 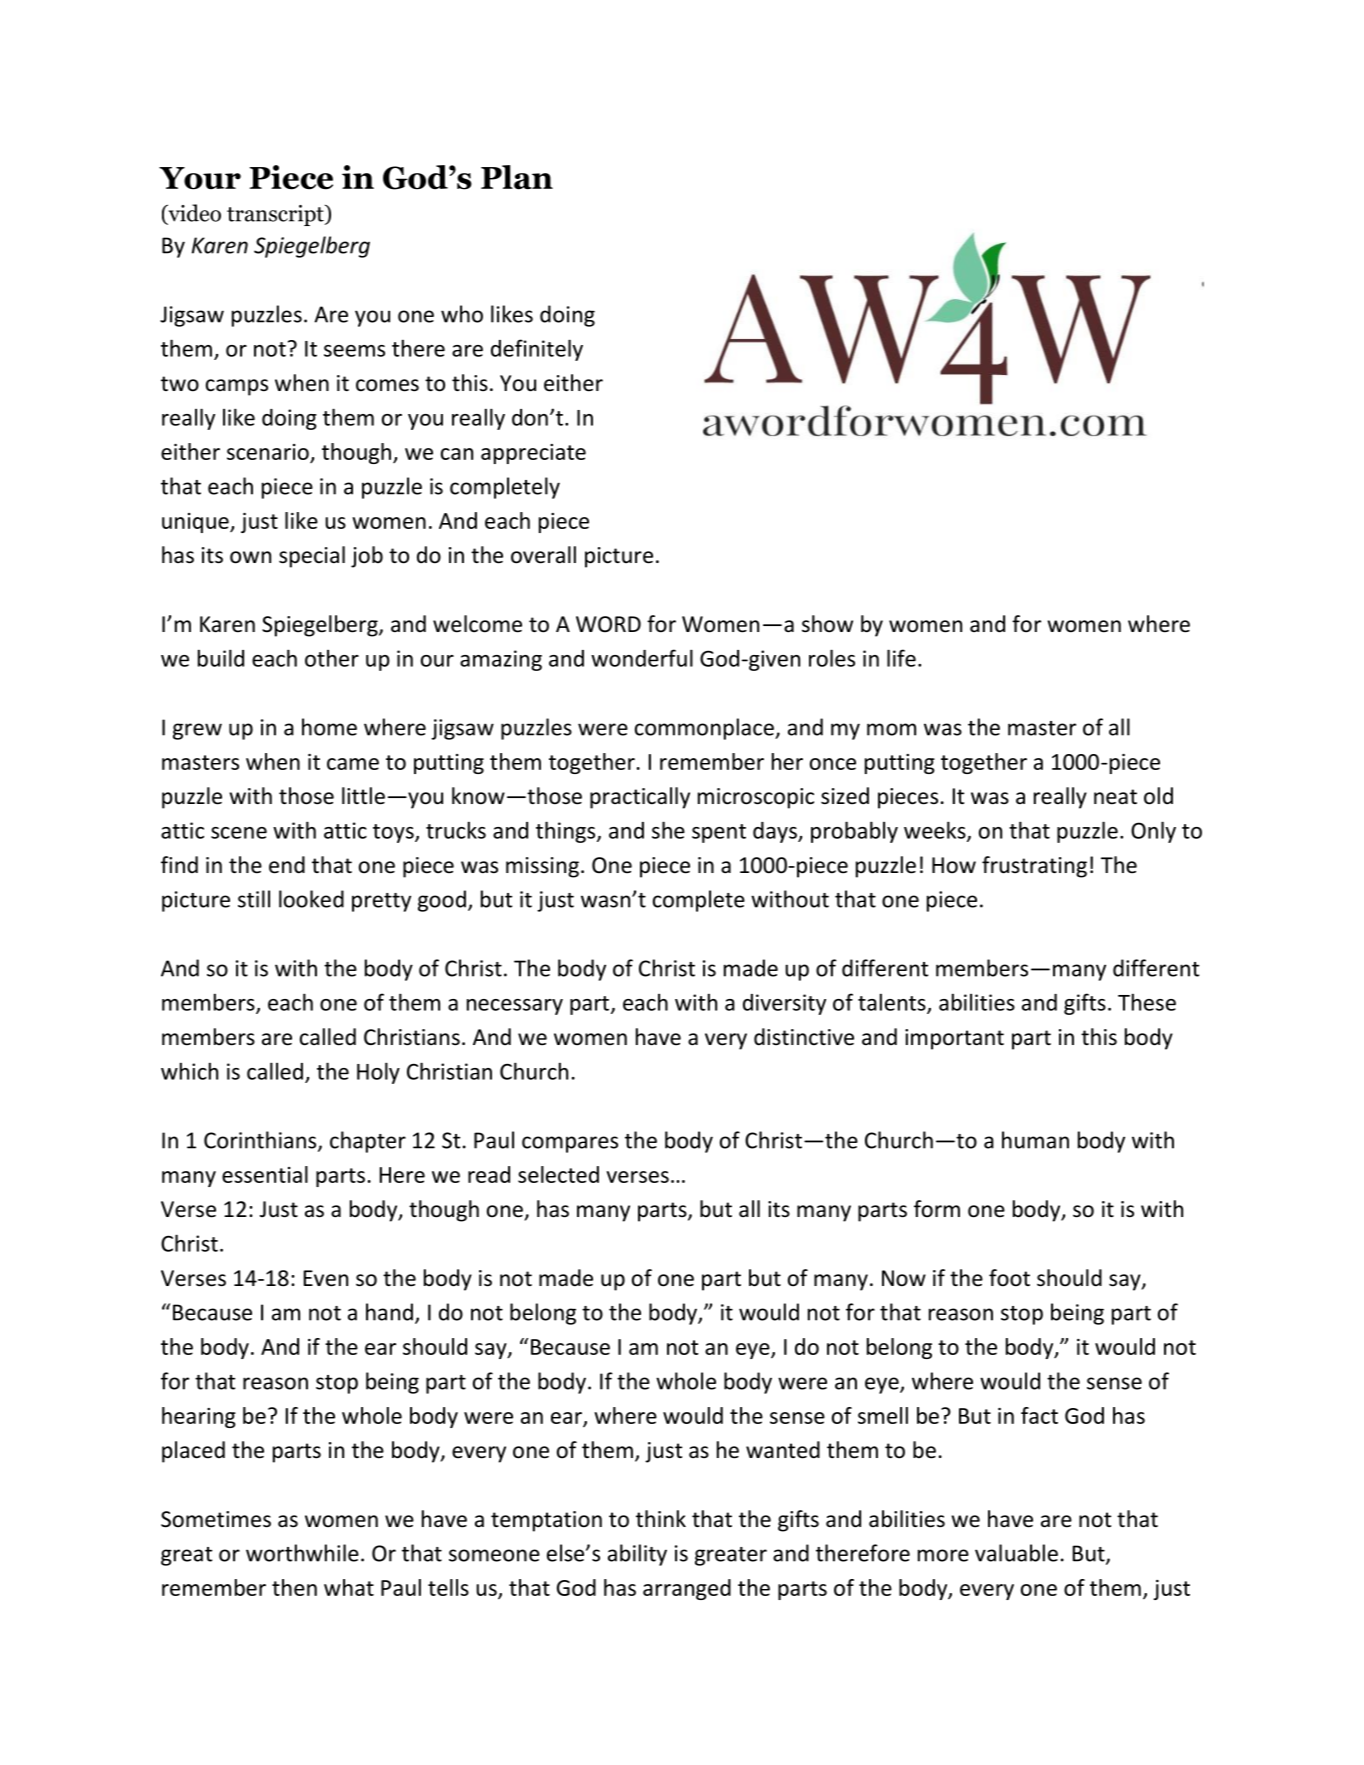 What do you see at coordinates (537, 350) in the screenshot?
I see `definitely` at bounding box center [537, 350].
